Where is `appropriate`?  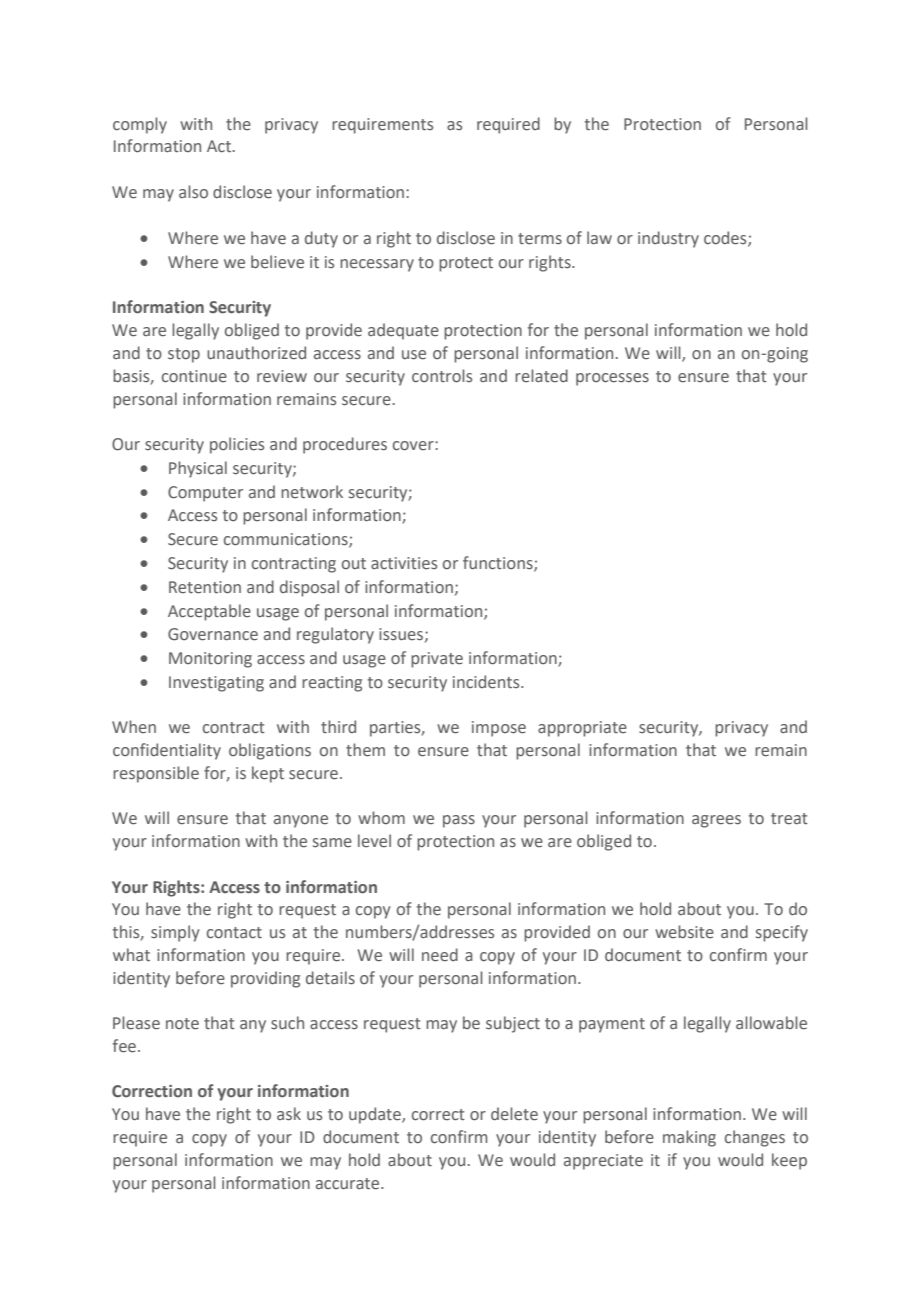 appropriate is located at coordinates (582, 729).
